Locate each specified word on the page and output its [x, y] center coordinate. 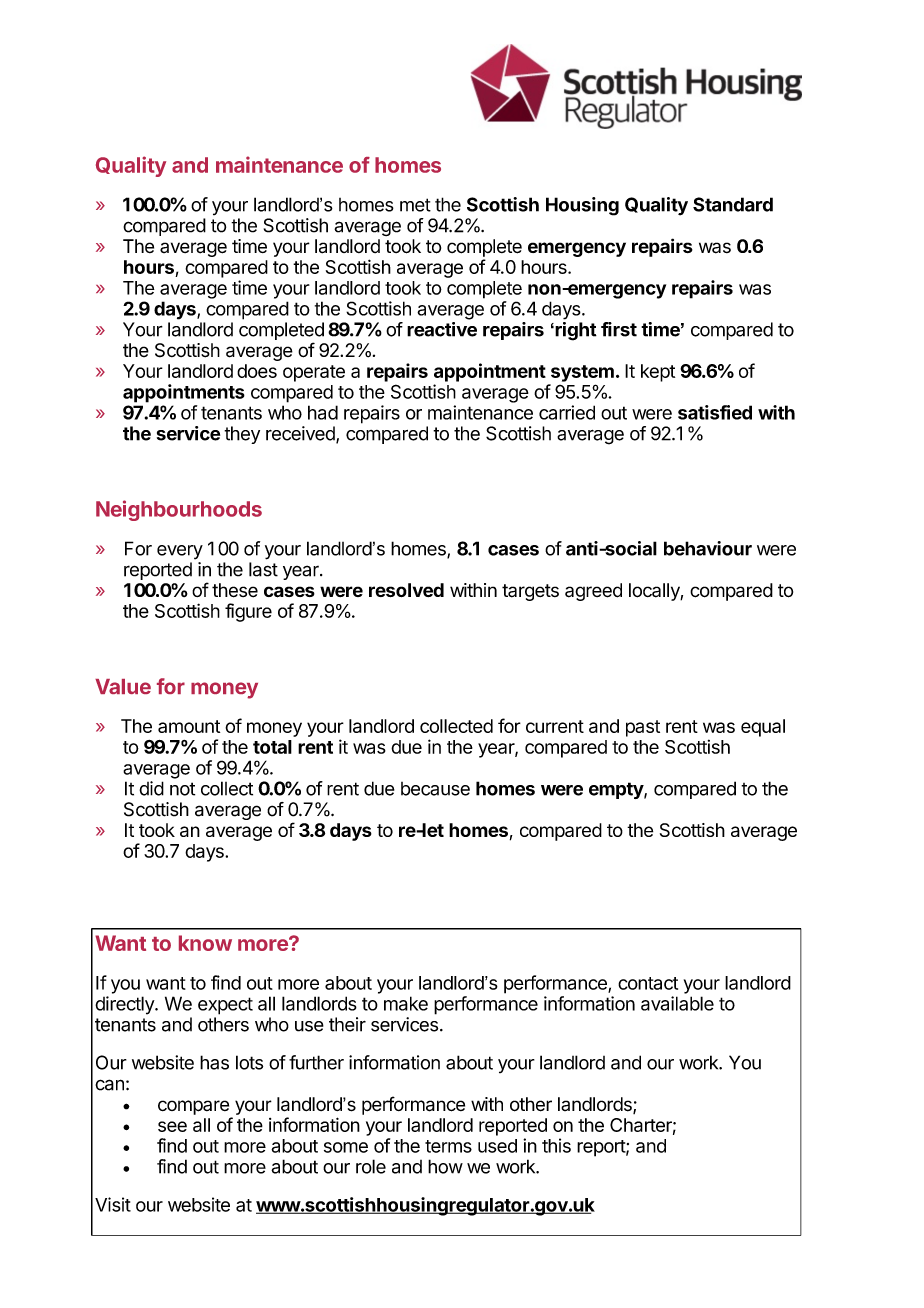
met [415, 205]
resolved [406, 590]
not [182, 789]
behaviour [708, 548]
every [180, 552]
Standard [733, 204]
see [172, 1126]
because [435, 789]
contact [648, 983]
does [257, 371]
